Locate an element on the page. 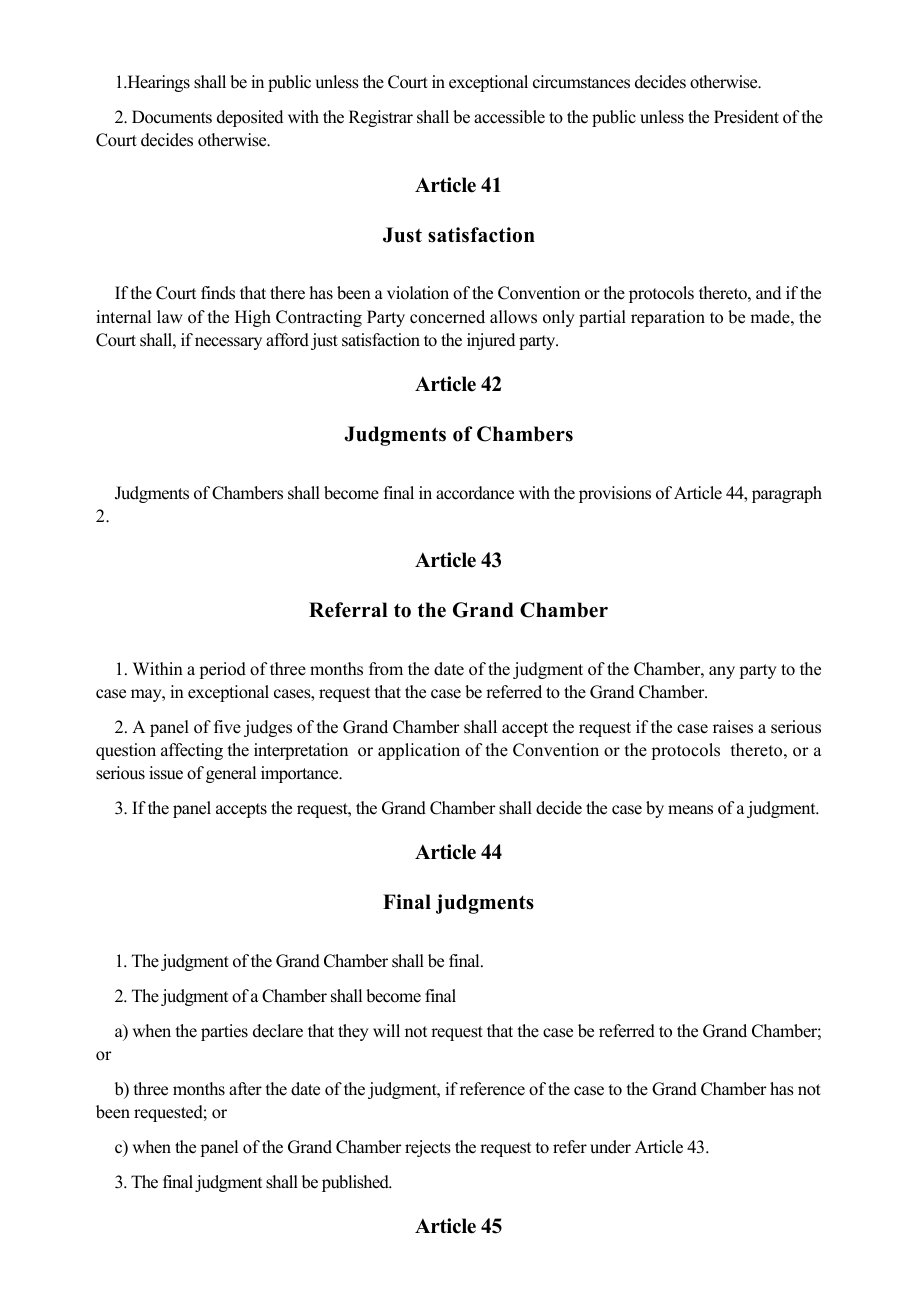 The width and height of the document is (924, 1307). after is located at coordinates (245, 1089).
